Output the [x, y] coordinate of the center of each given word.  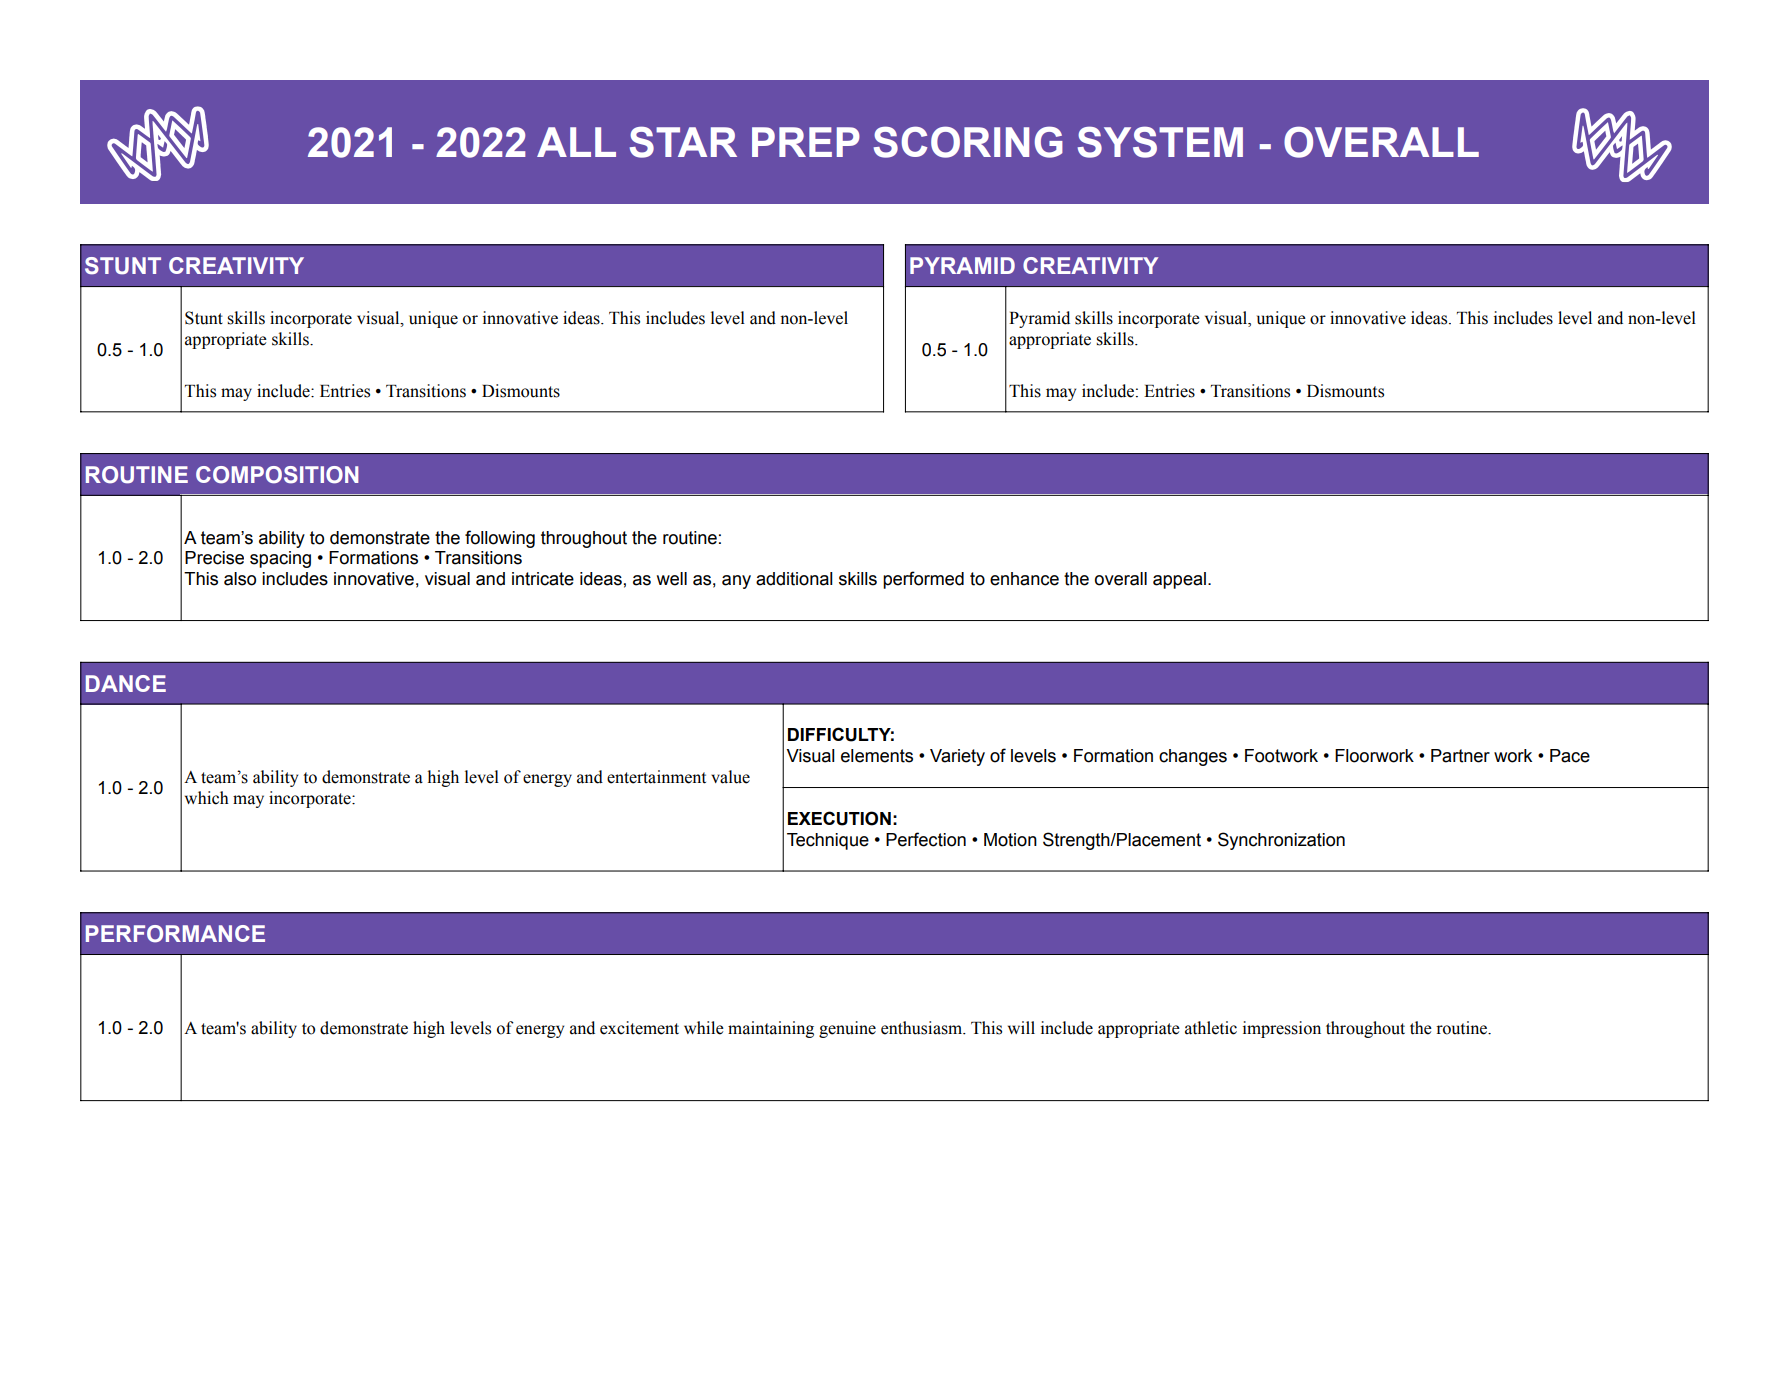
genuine [847, 1029]
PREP [806, 142]
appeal [1179, 580]
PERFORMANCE [175, 934]
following [500, 539]
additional [794, 579]
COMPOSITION [277, 475]
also [240, 579]
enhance [1024, 579]
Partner [1460, 756]
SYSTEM [1160, 142]
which [207, 798]
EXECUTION [839, 818]
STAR [683, 142]
